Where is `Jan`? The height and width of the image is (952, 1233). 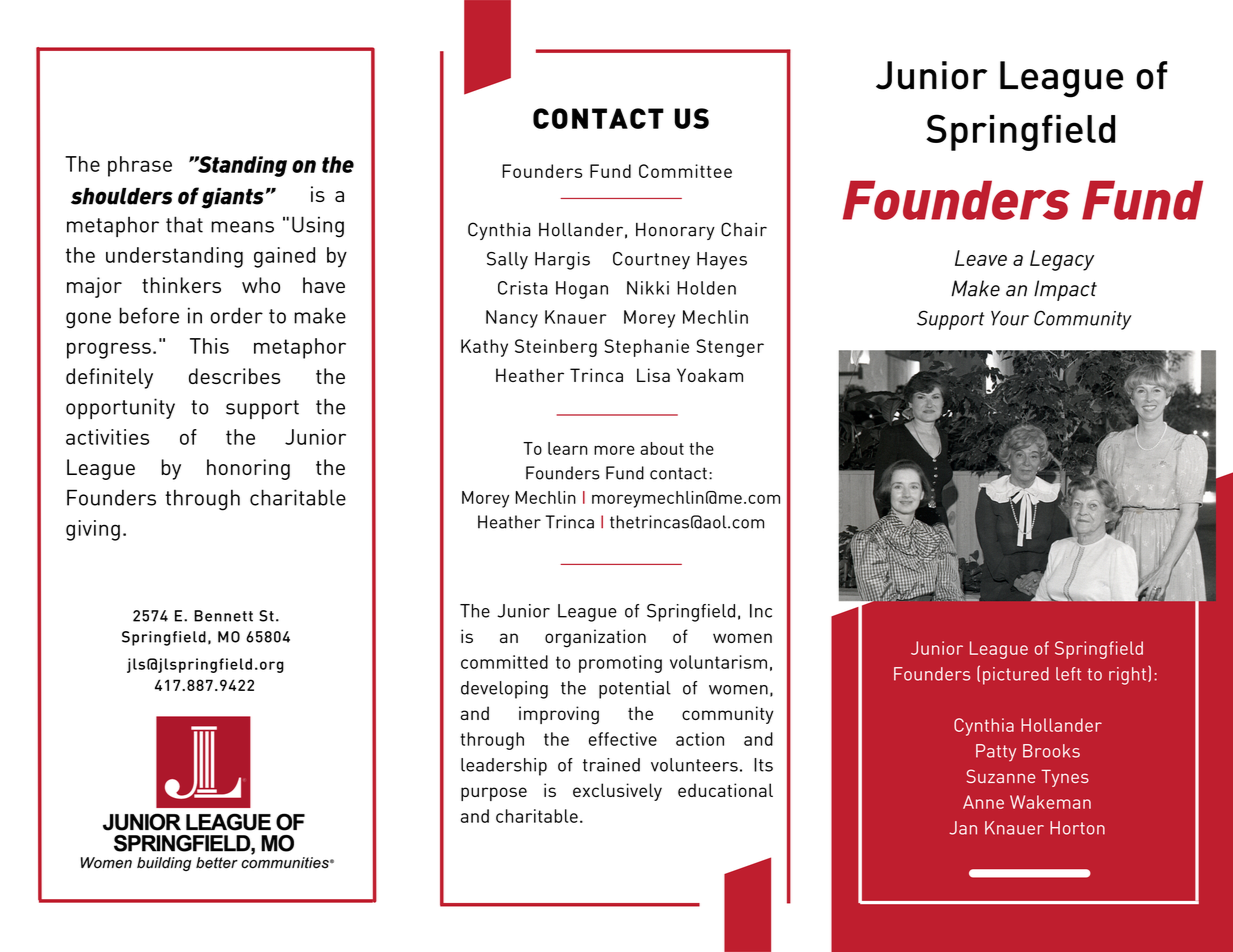 Jan is located at coordinates (963, 828).
